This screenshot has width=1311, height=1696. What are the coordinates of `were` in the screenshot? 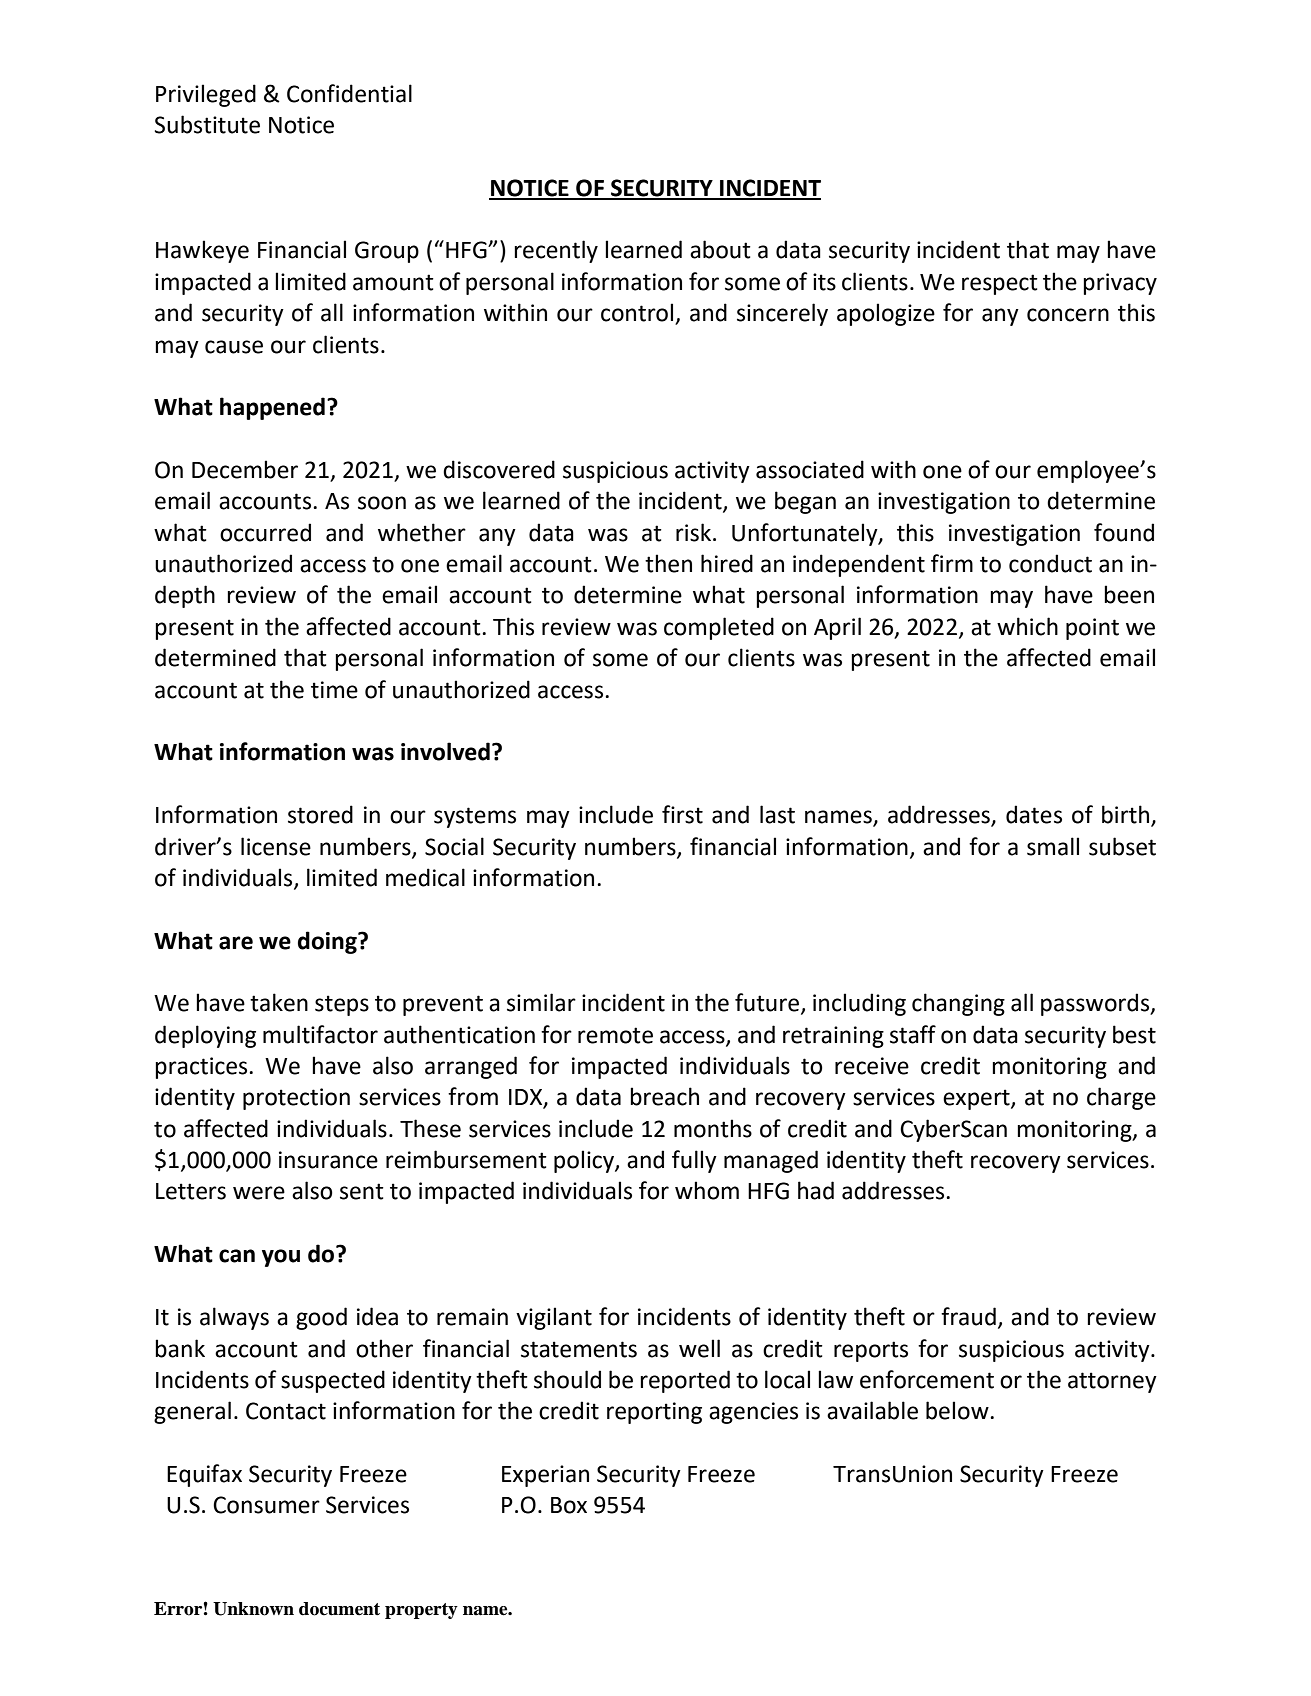 It's located at (259, 1193).
